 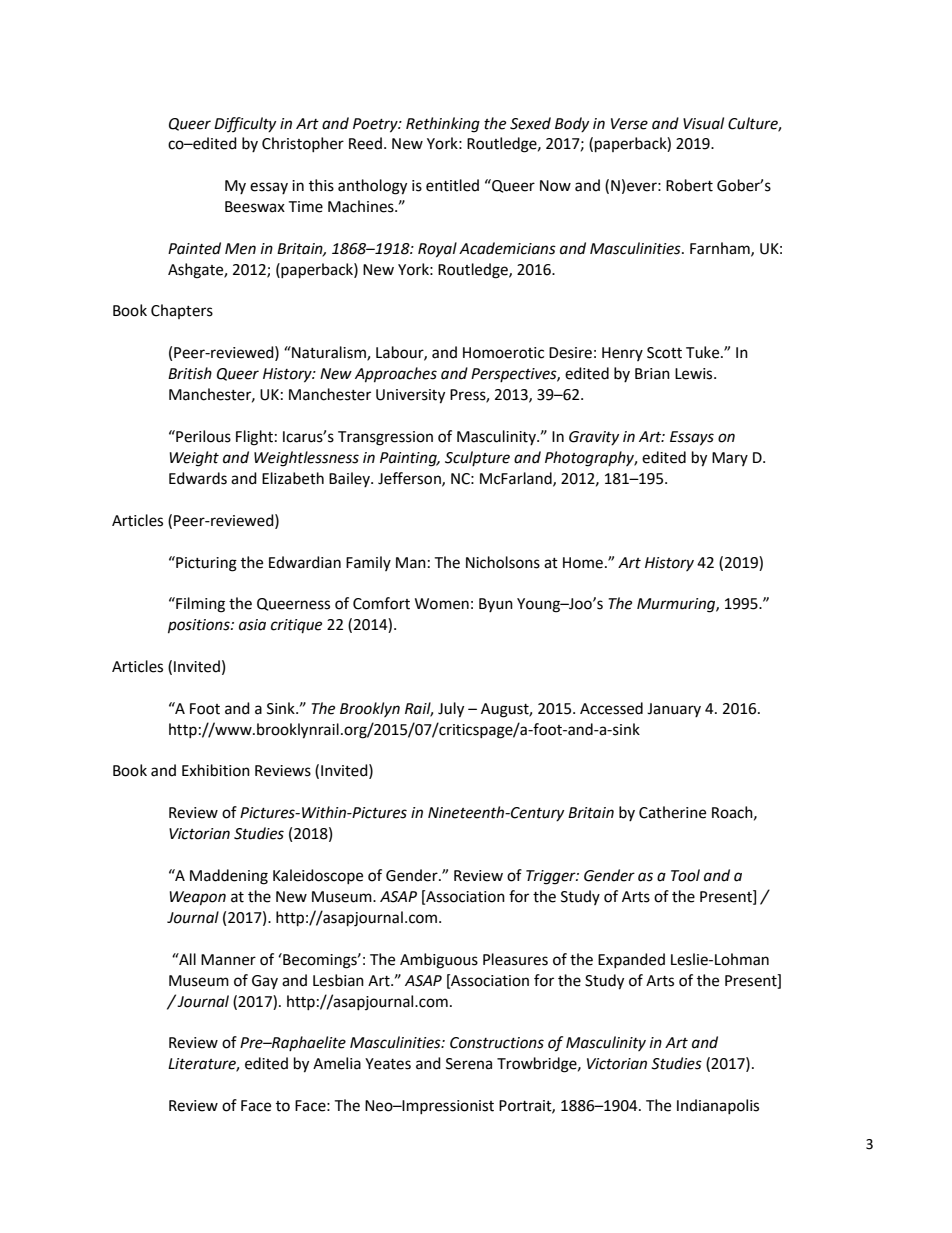 What do you see at coordinates (672, 812) in the page?
I see `Catherine` at bounding box center [672, 812].
